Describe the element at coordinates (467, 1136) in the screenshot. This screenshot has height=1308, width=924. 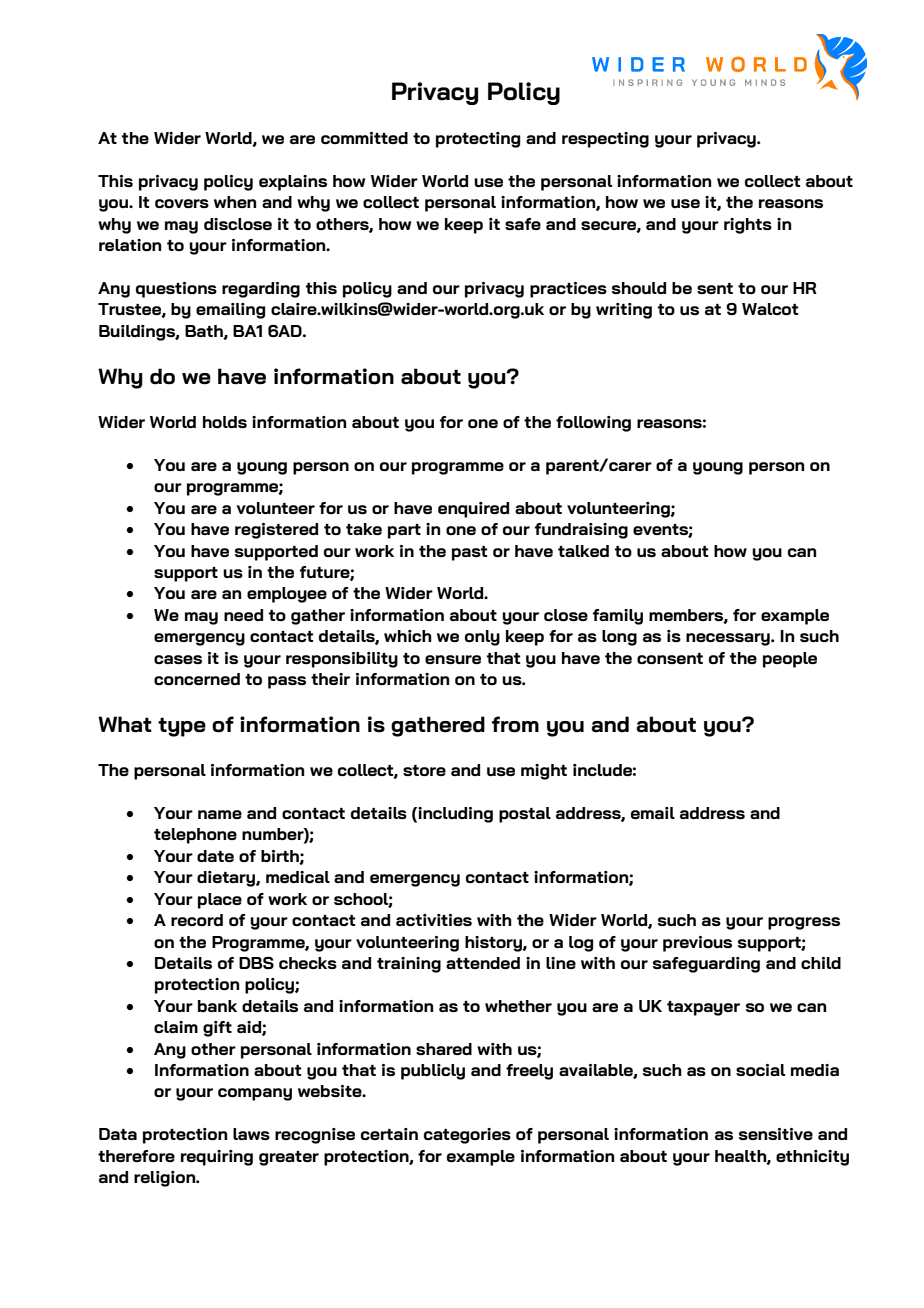
I see `categories` at that location.
